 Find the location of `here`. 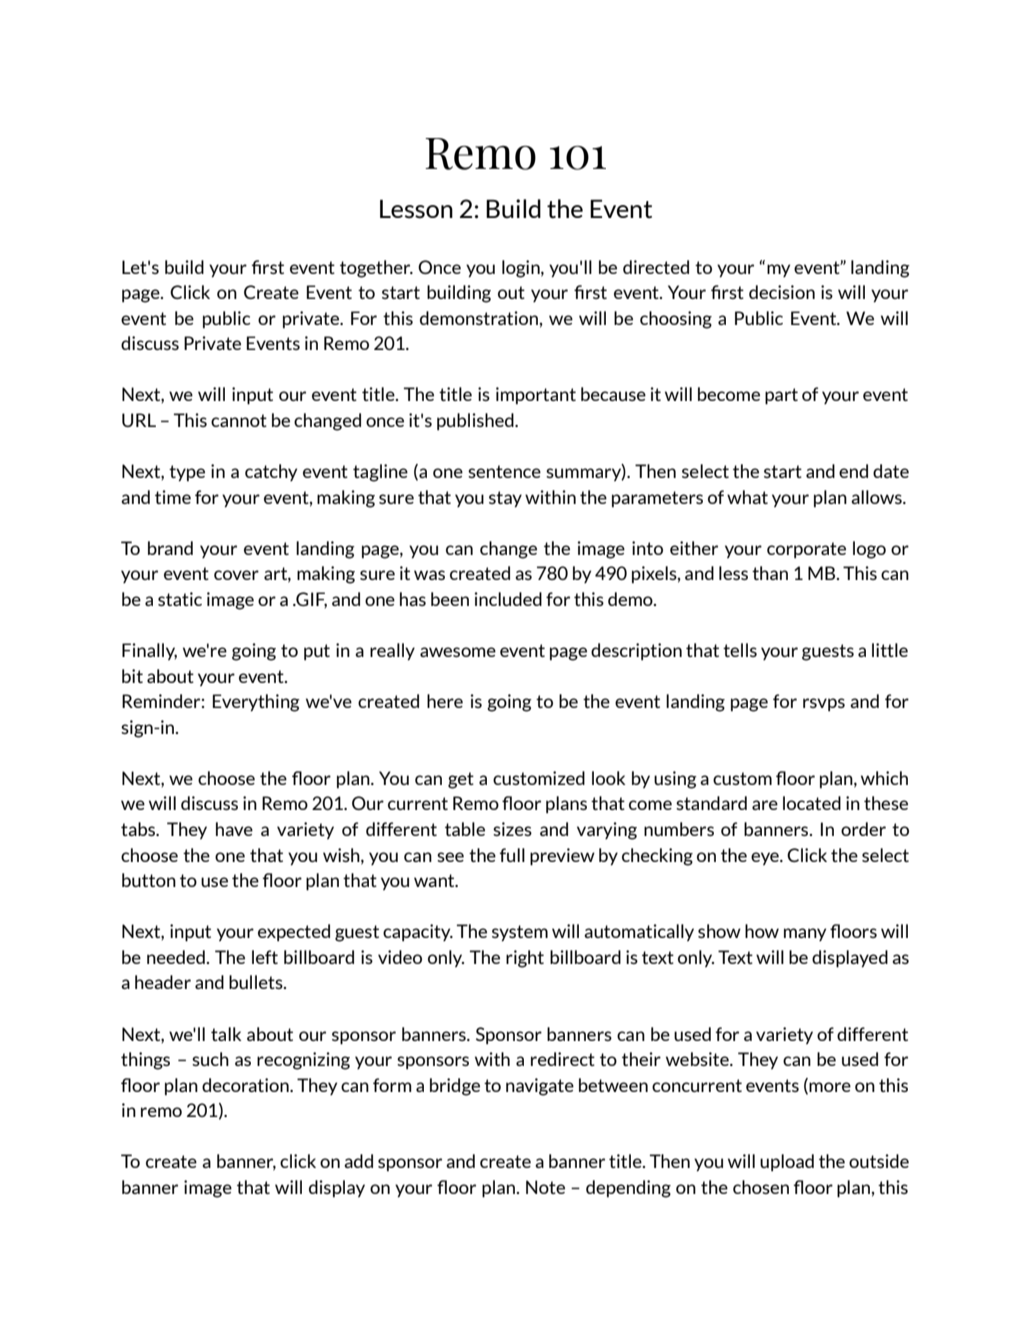

here is located at coordinates (445, 701).
